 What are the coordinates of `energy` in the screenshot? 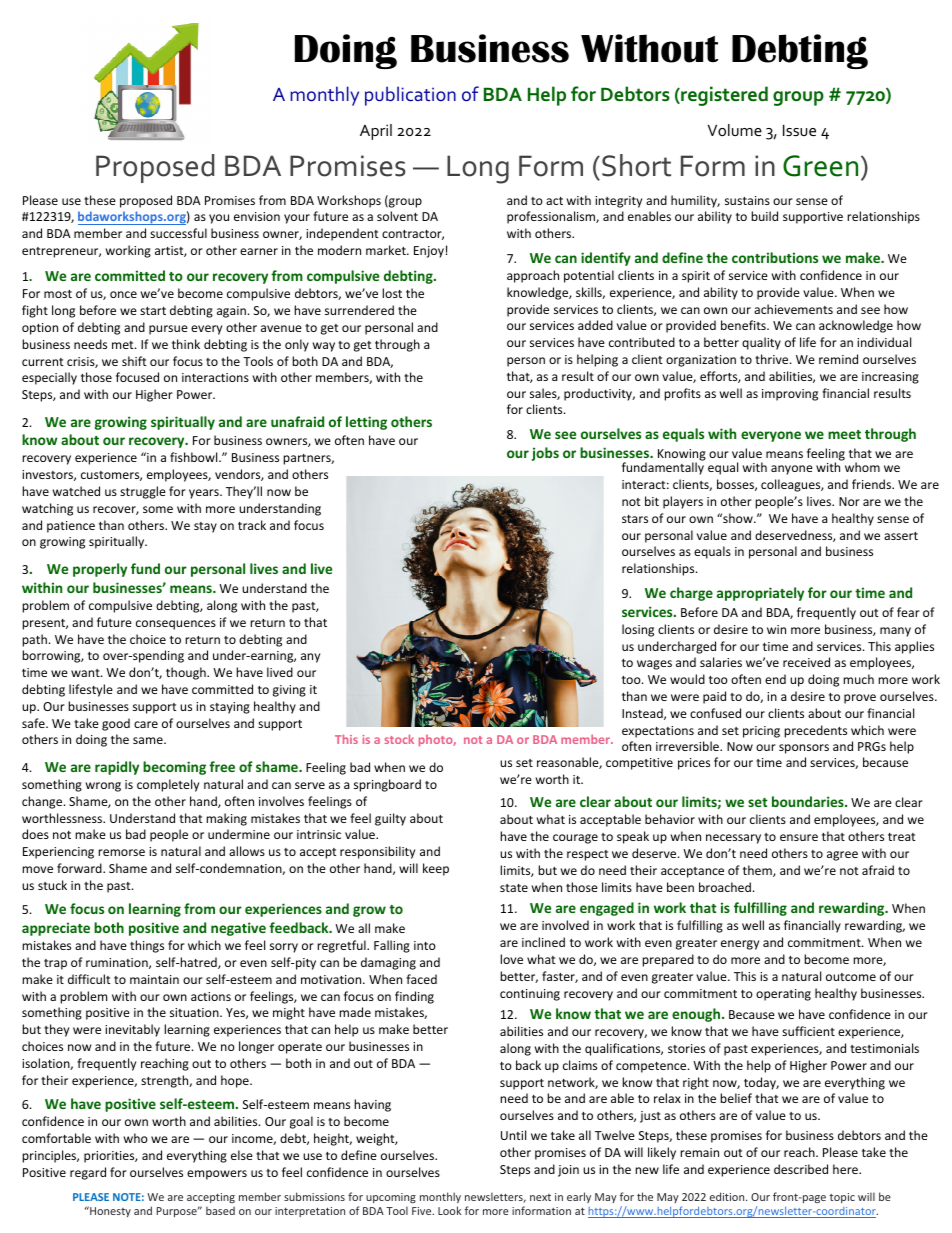 It's located at (740, 945).
